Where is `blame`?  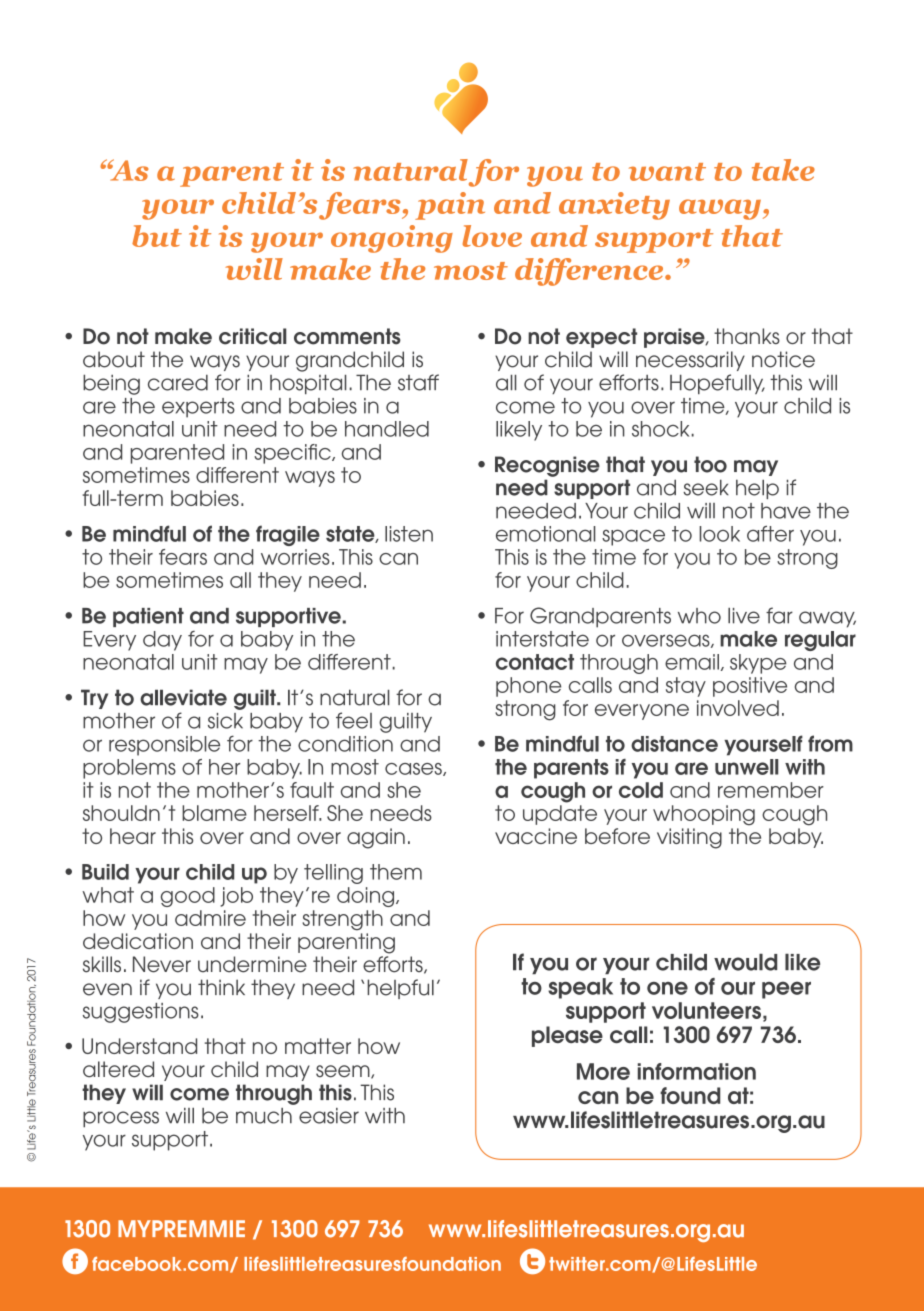 blame is located at coordinates (214, 813).
